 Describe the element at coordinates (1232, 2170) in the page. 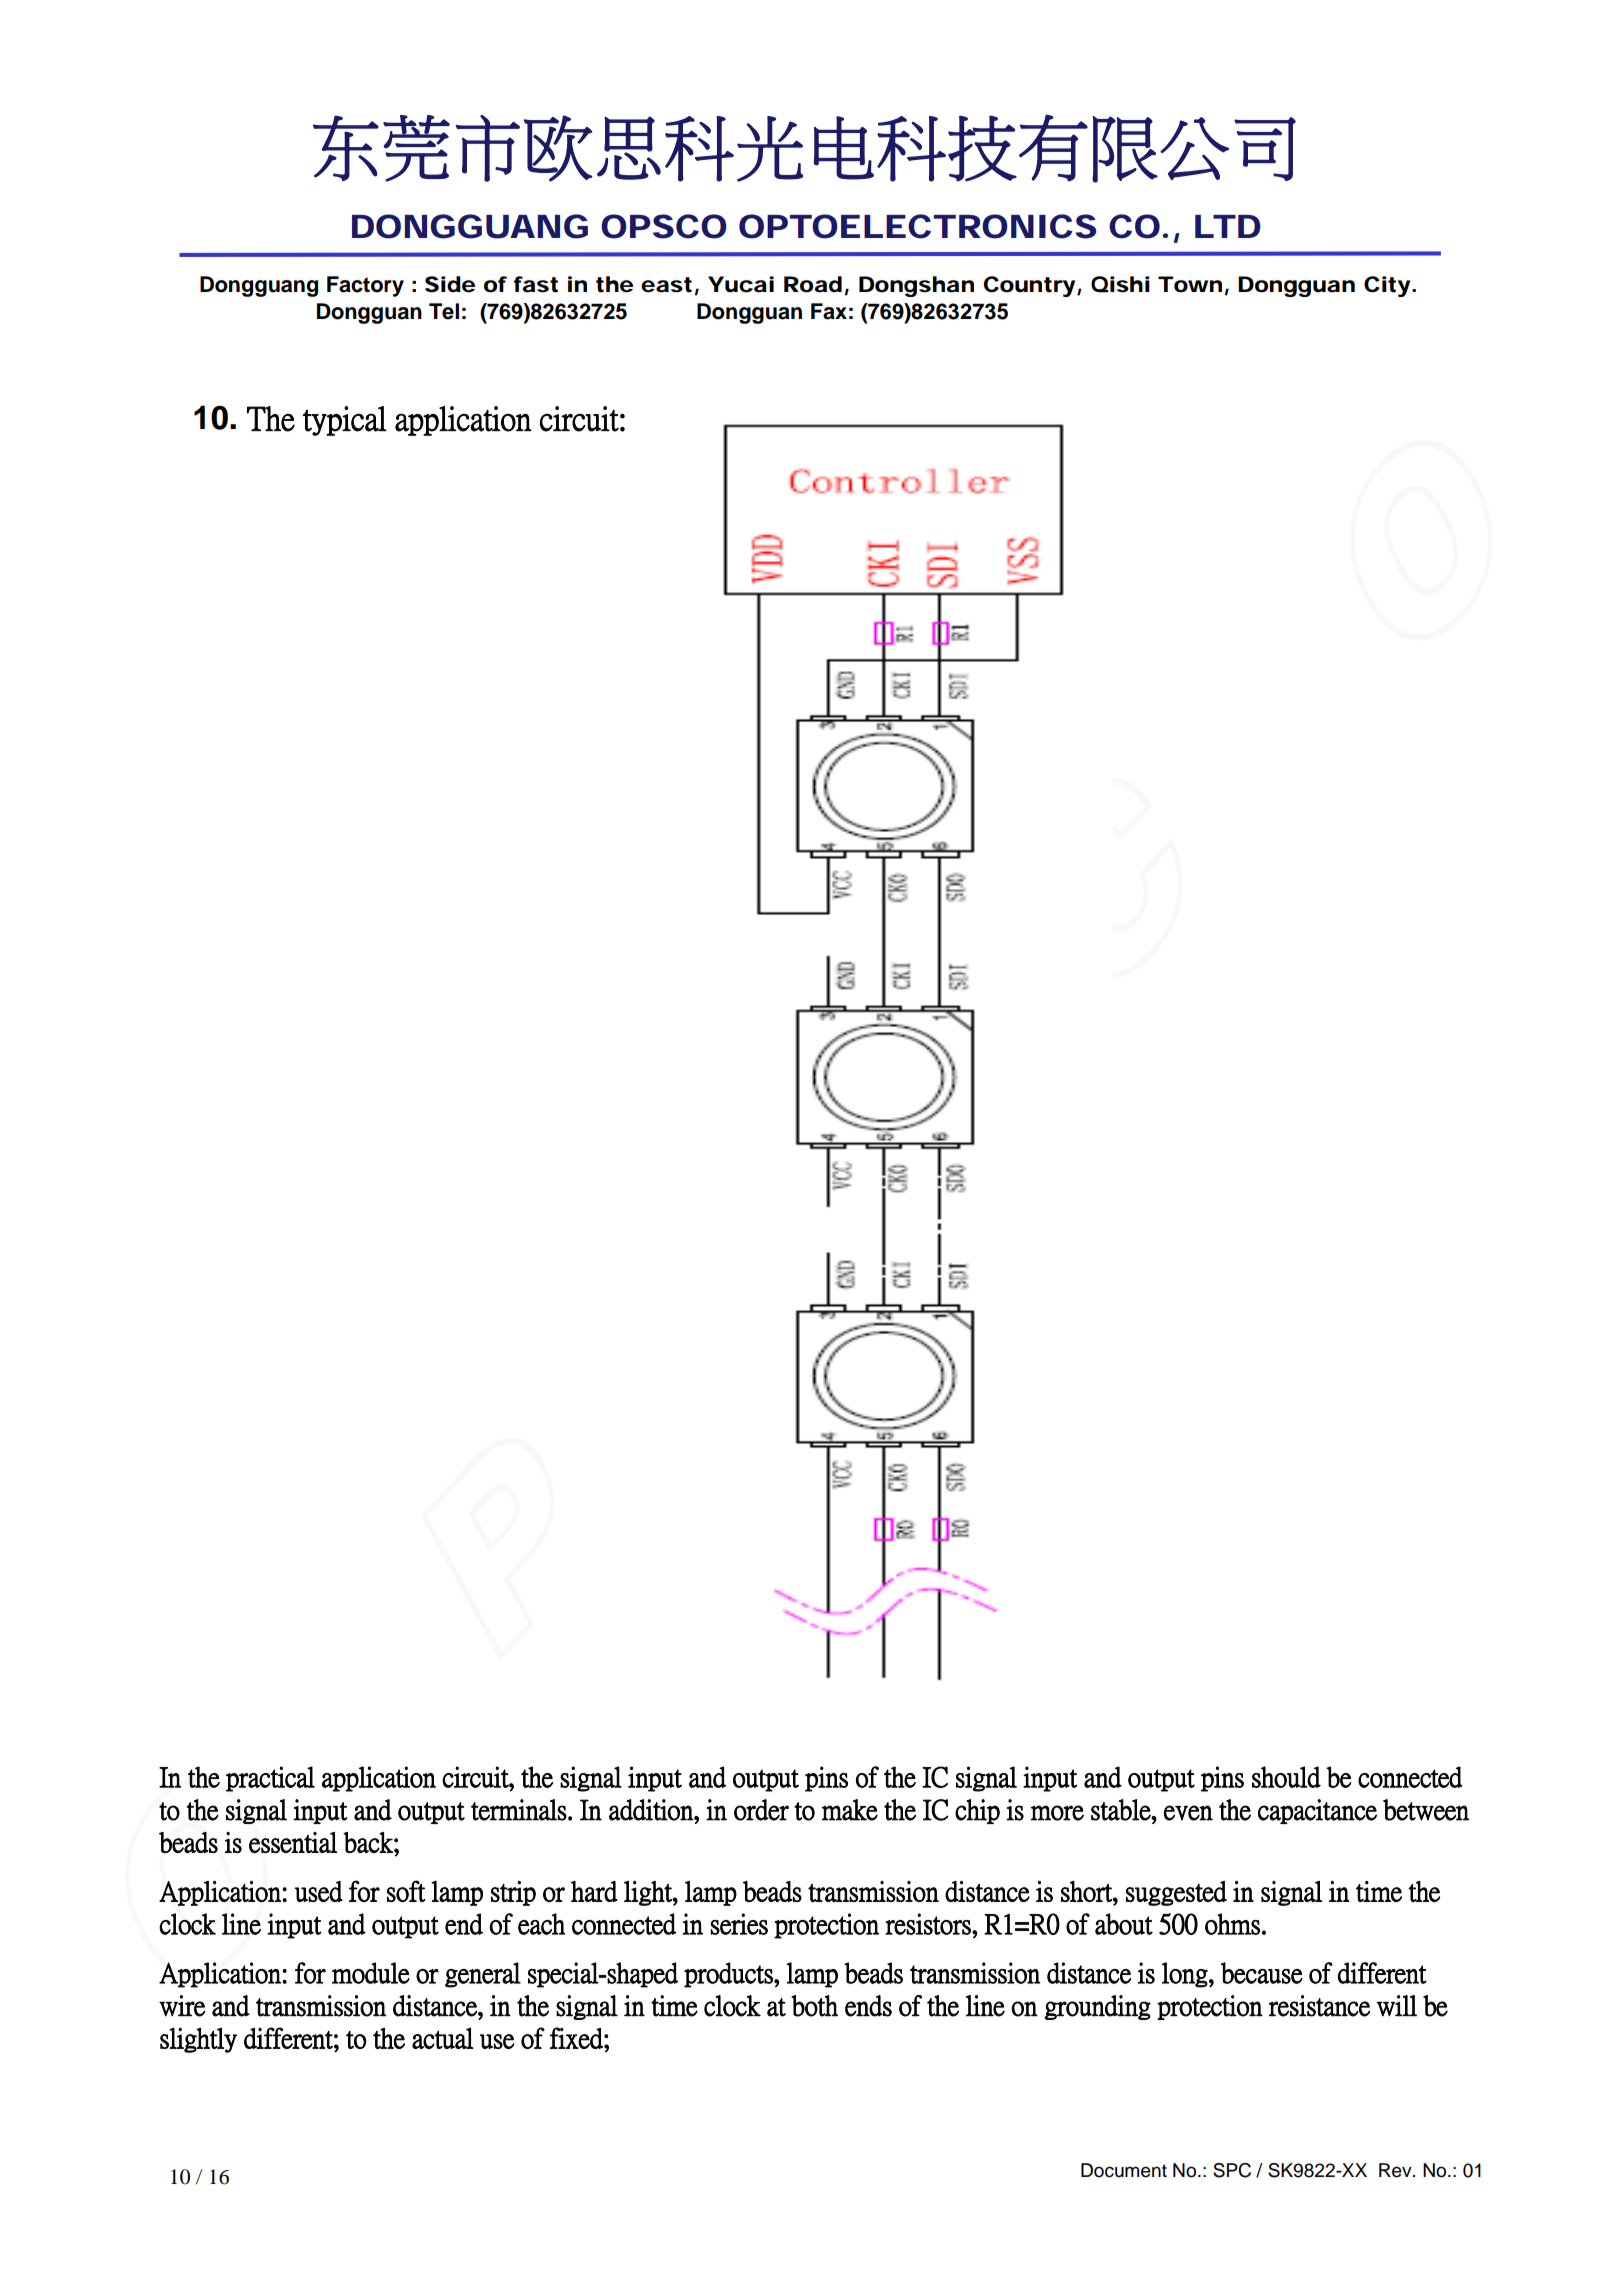

I see `SPC` at that location.
